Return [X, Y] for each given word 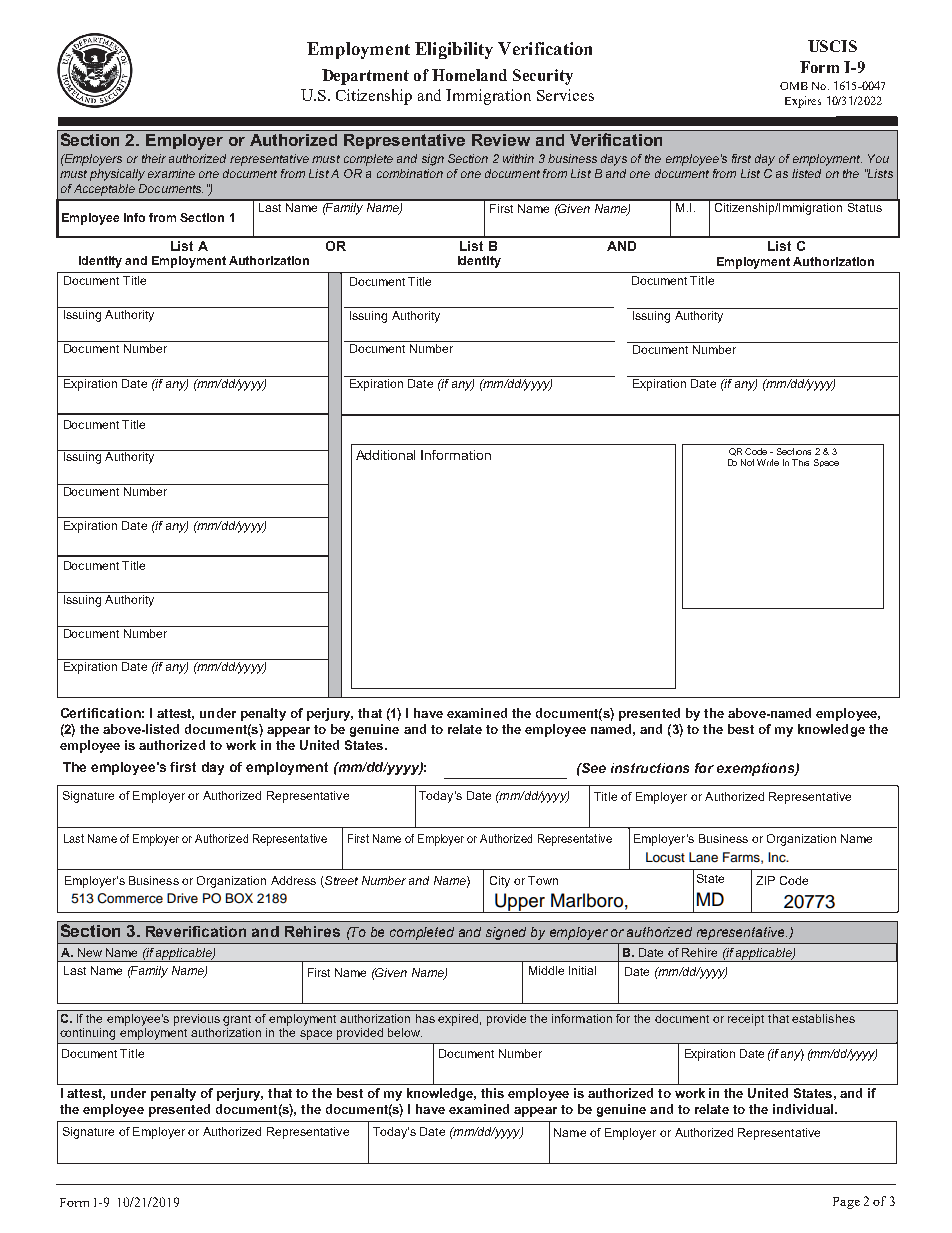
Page [846, 1203]
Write [768, 462]
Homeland [469, 75]
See [593, 768]
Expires [803, 102]
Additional [385, 455]
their [154, 158]
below [405, 1032]
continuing [87, 1034]
